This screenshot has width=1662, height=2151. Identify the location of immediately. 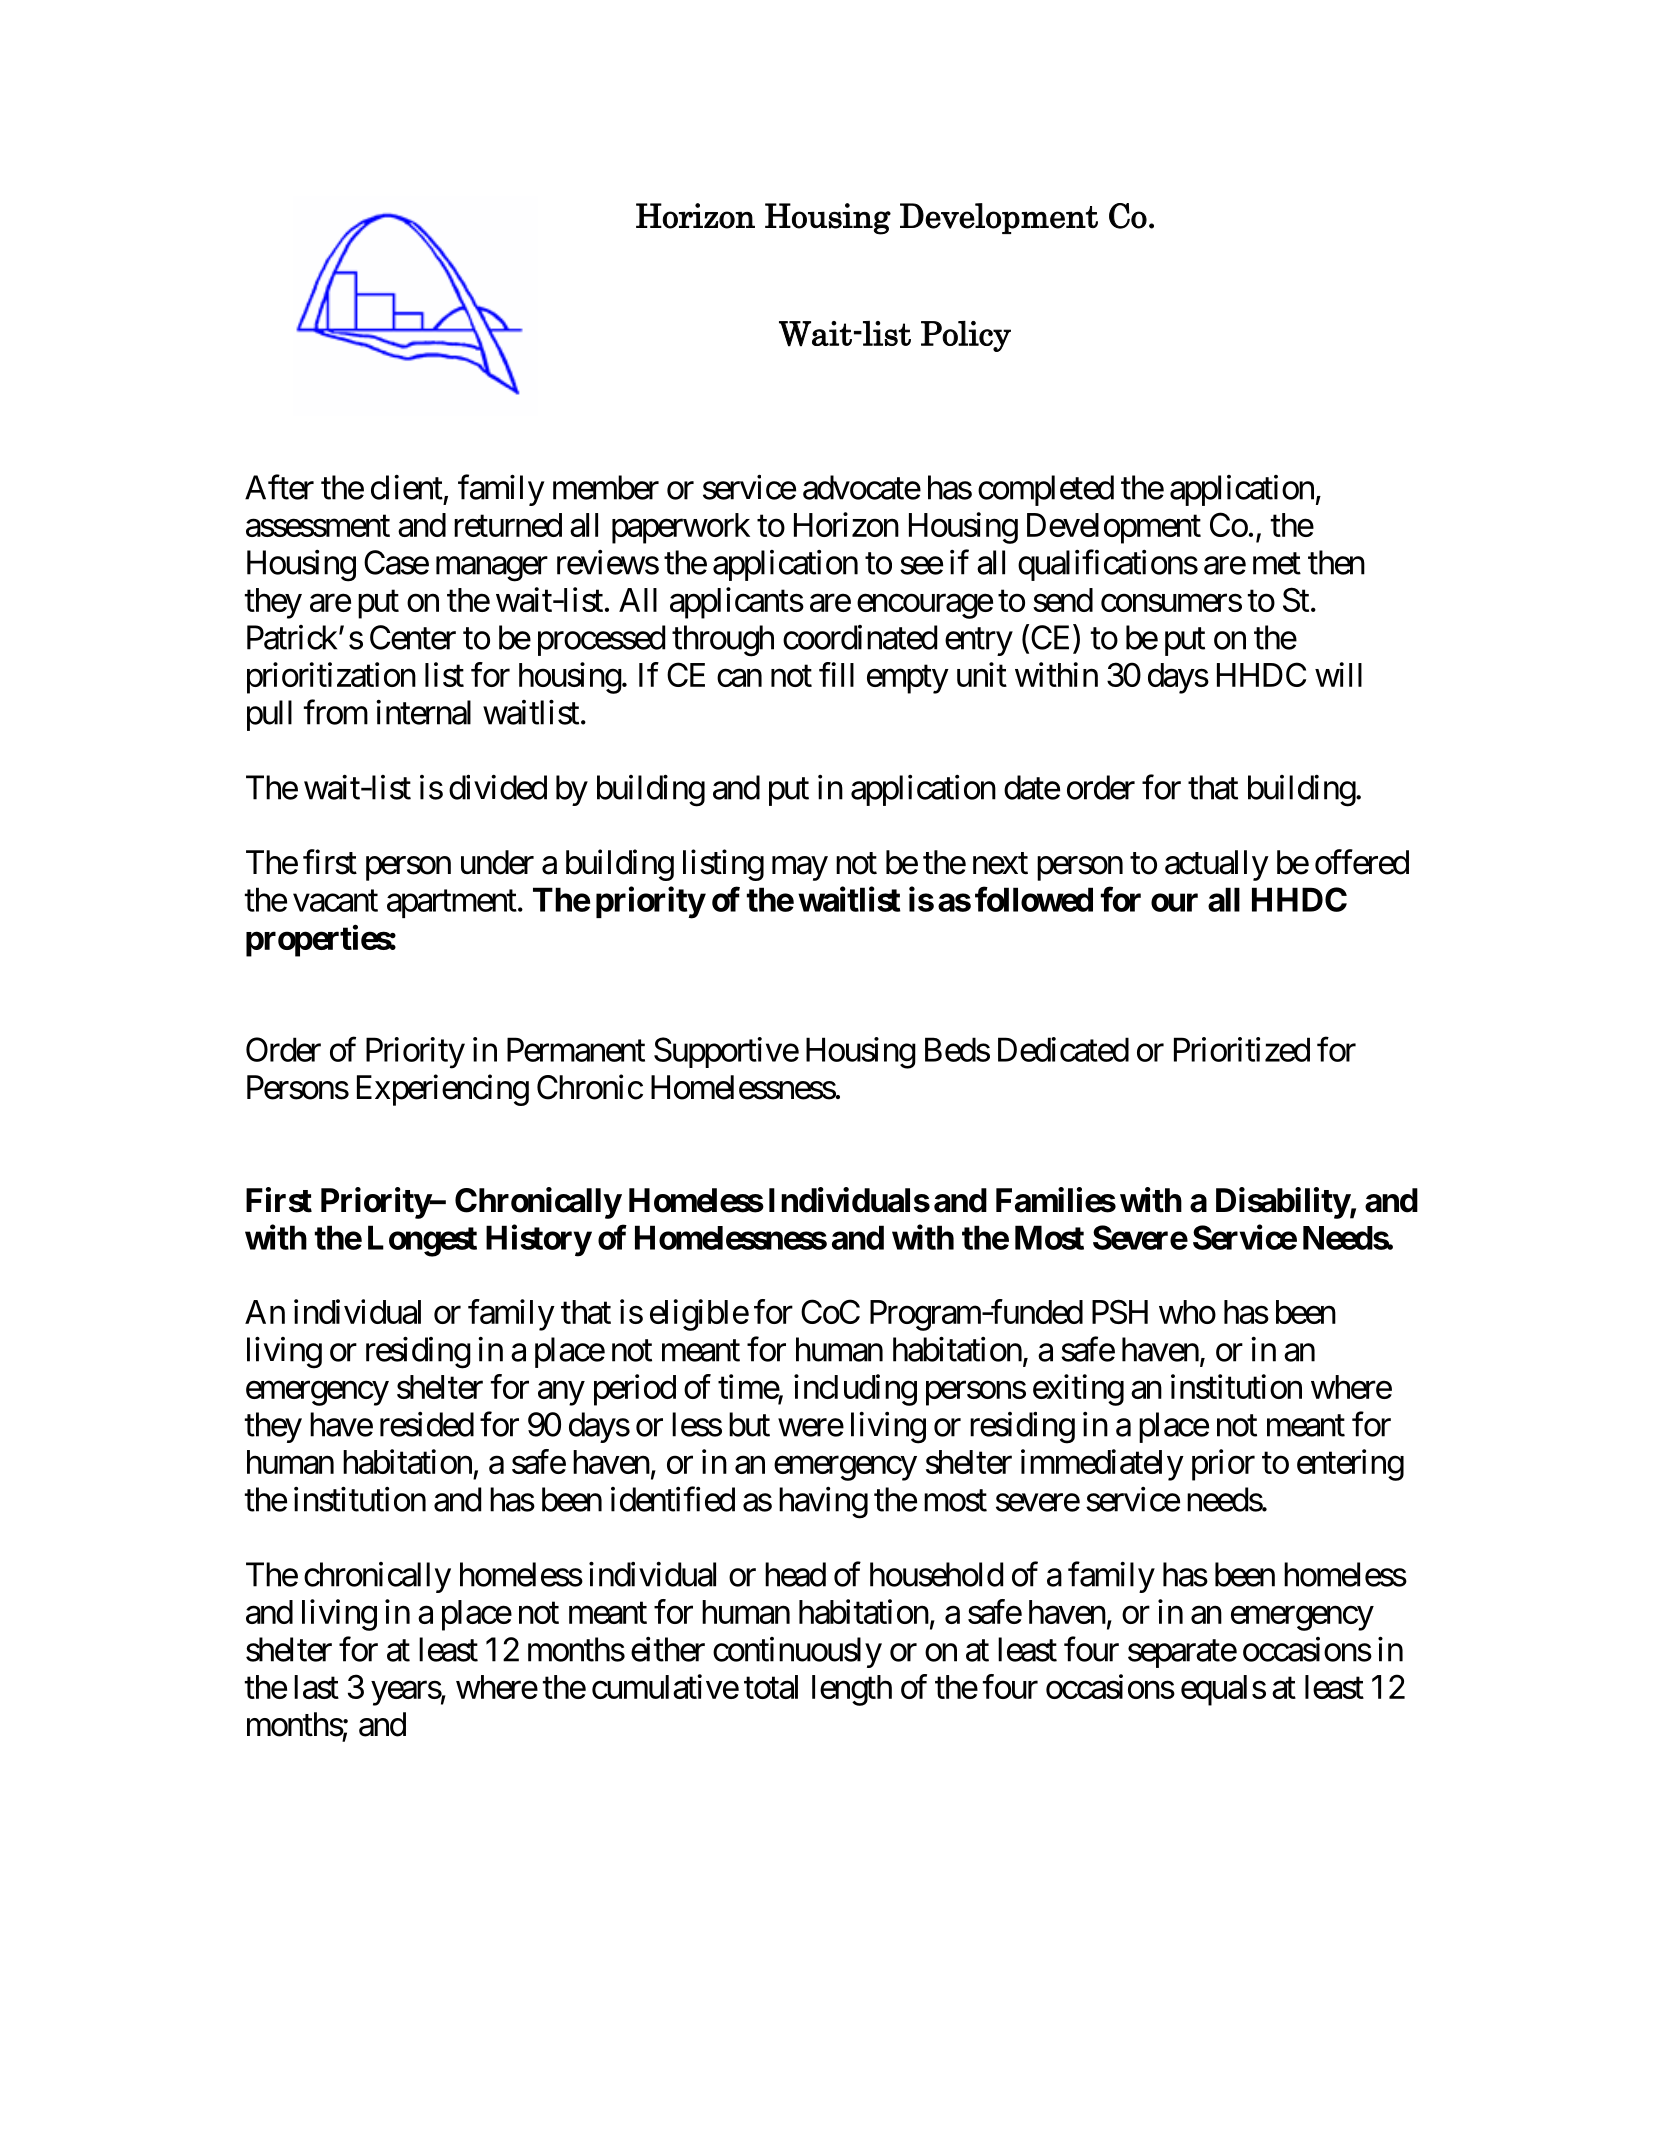
(1102, 1465).
